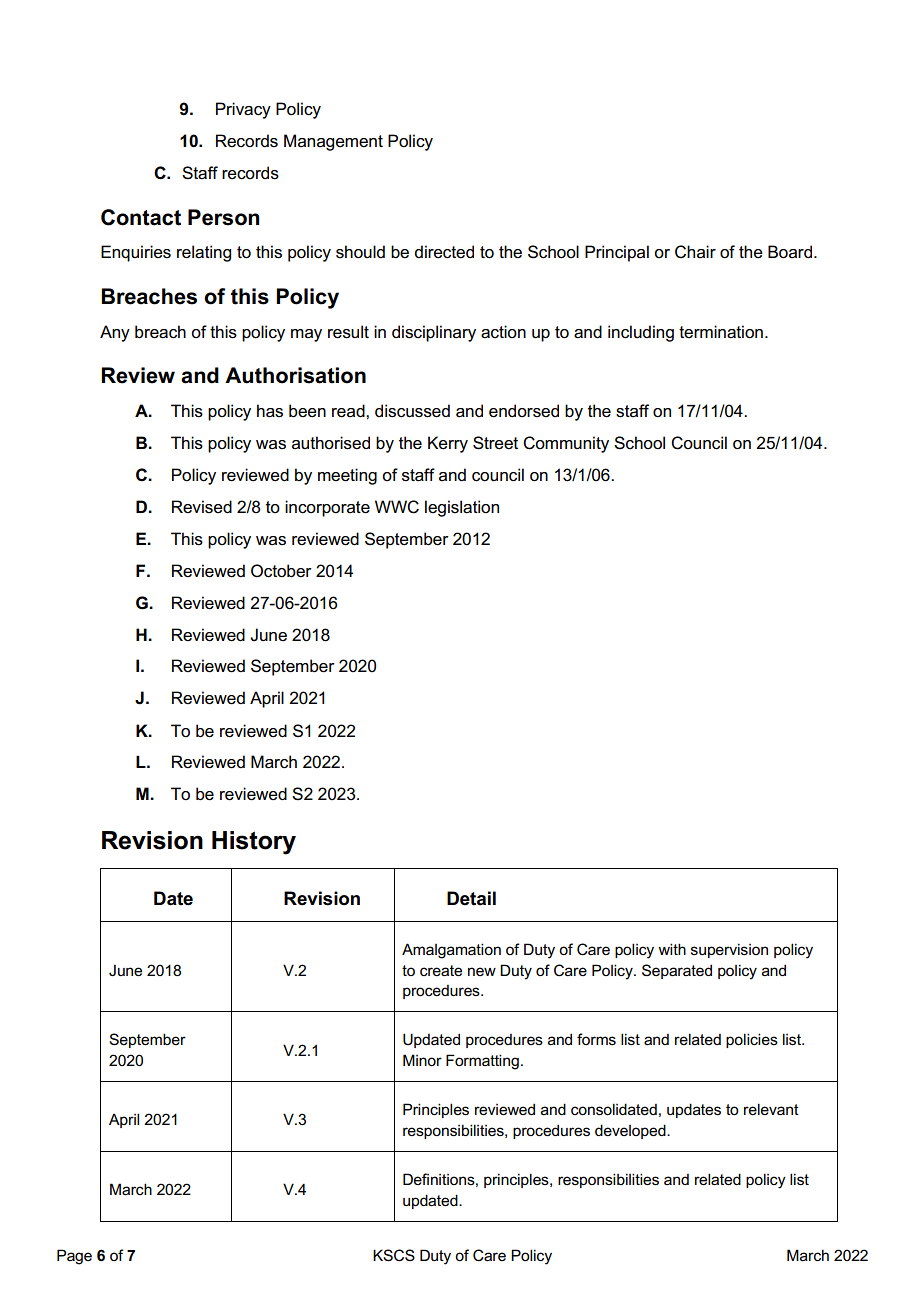  What do you see at coordinates (254, 843) in the document?
I see `History` at bounding box center [254, 843].
